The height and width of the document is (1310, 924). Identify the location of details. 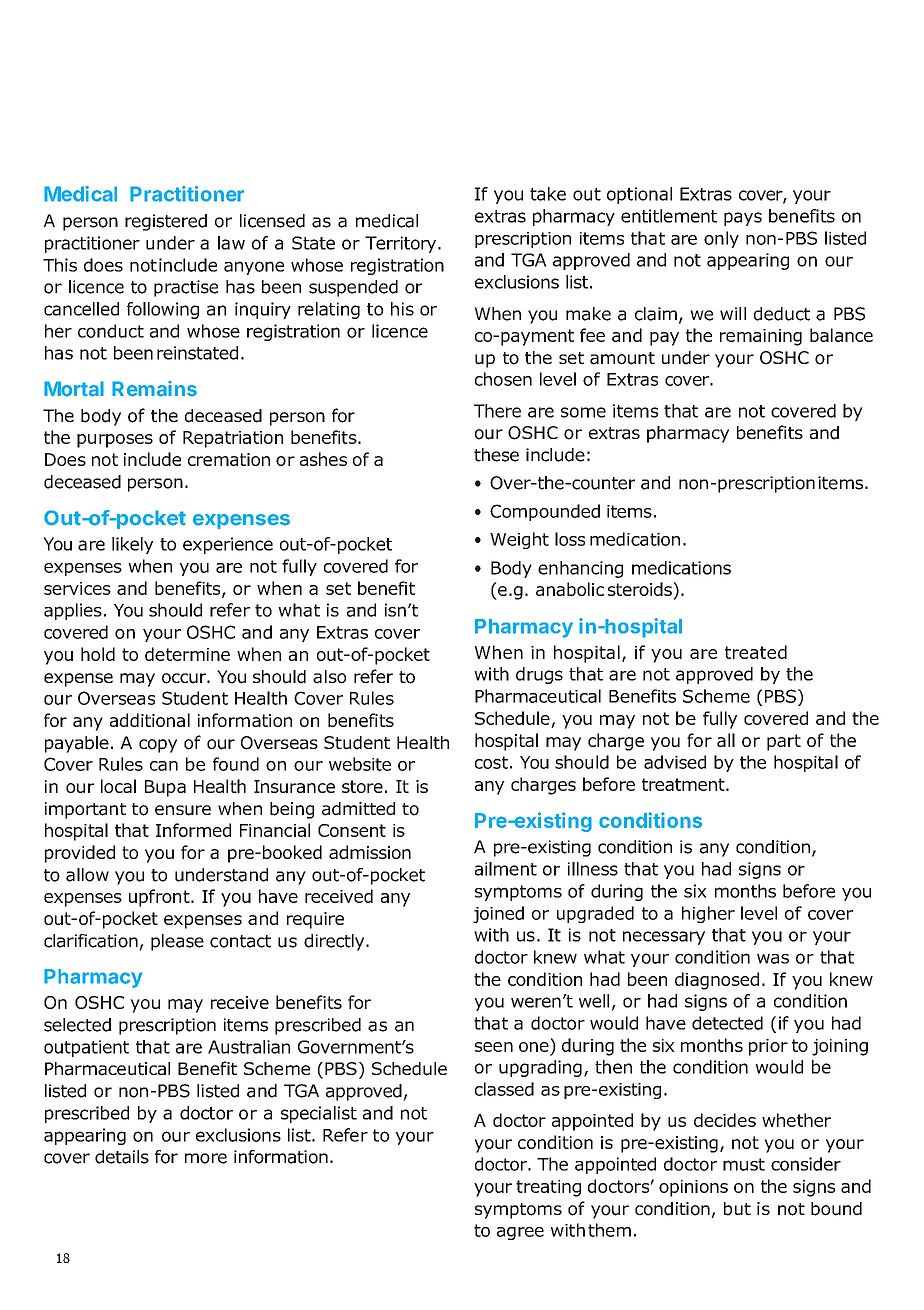
(122, 1157).
